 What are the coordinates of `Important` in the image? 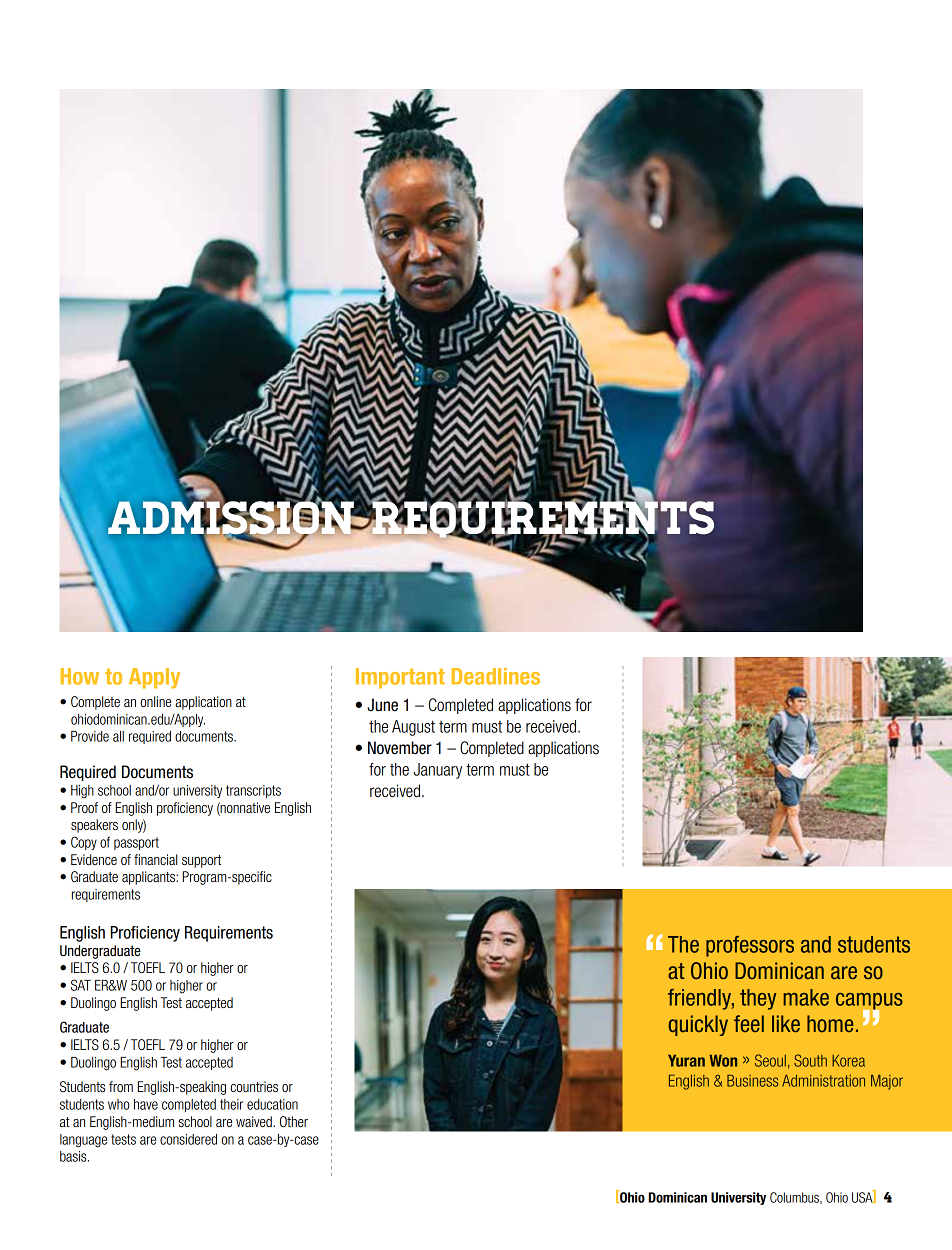 It's located at (400, 678).
